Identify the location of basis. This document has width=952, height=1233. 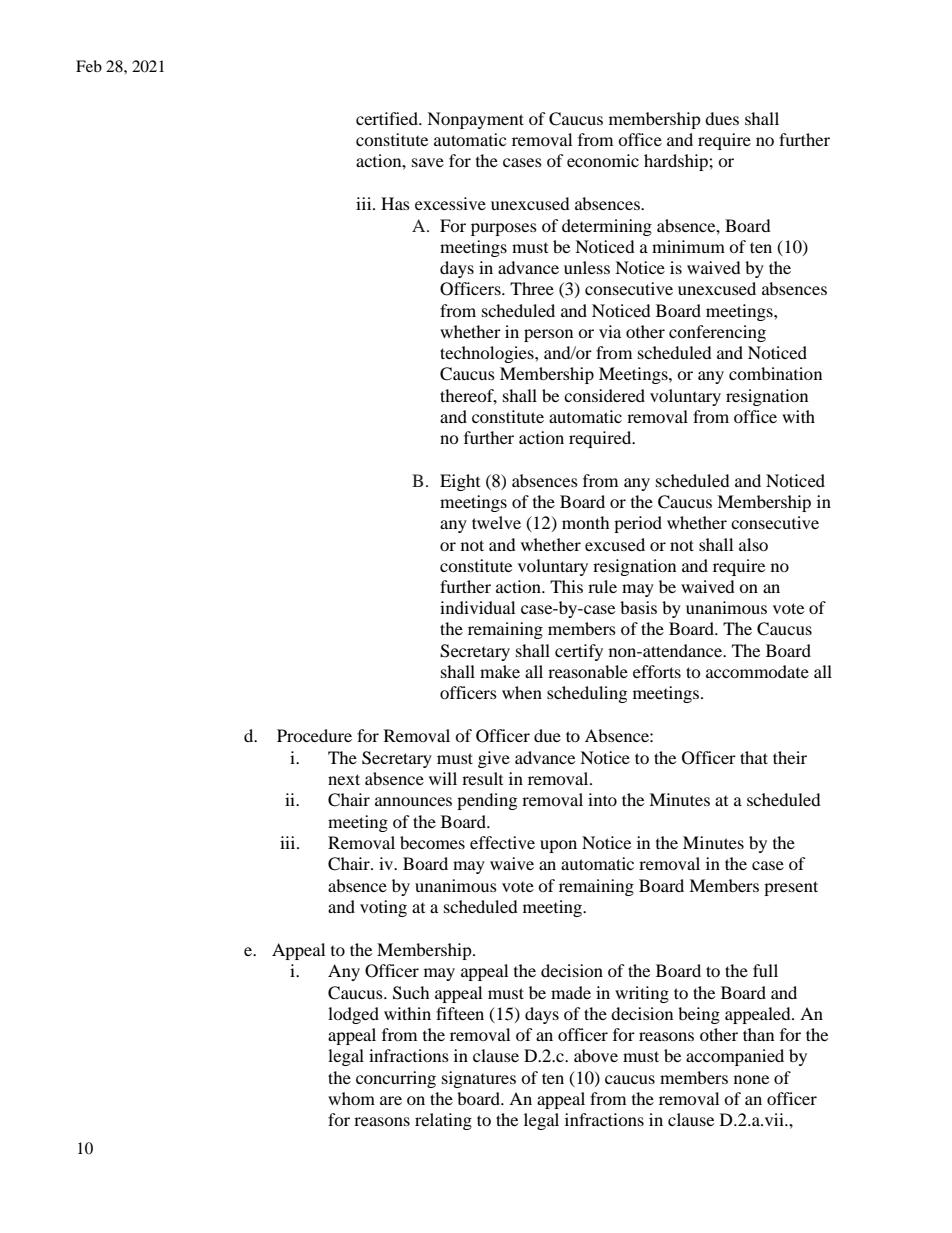
(638, 607).
